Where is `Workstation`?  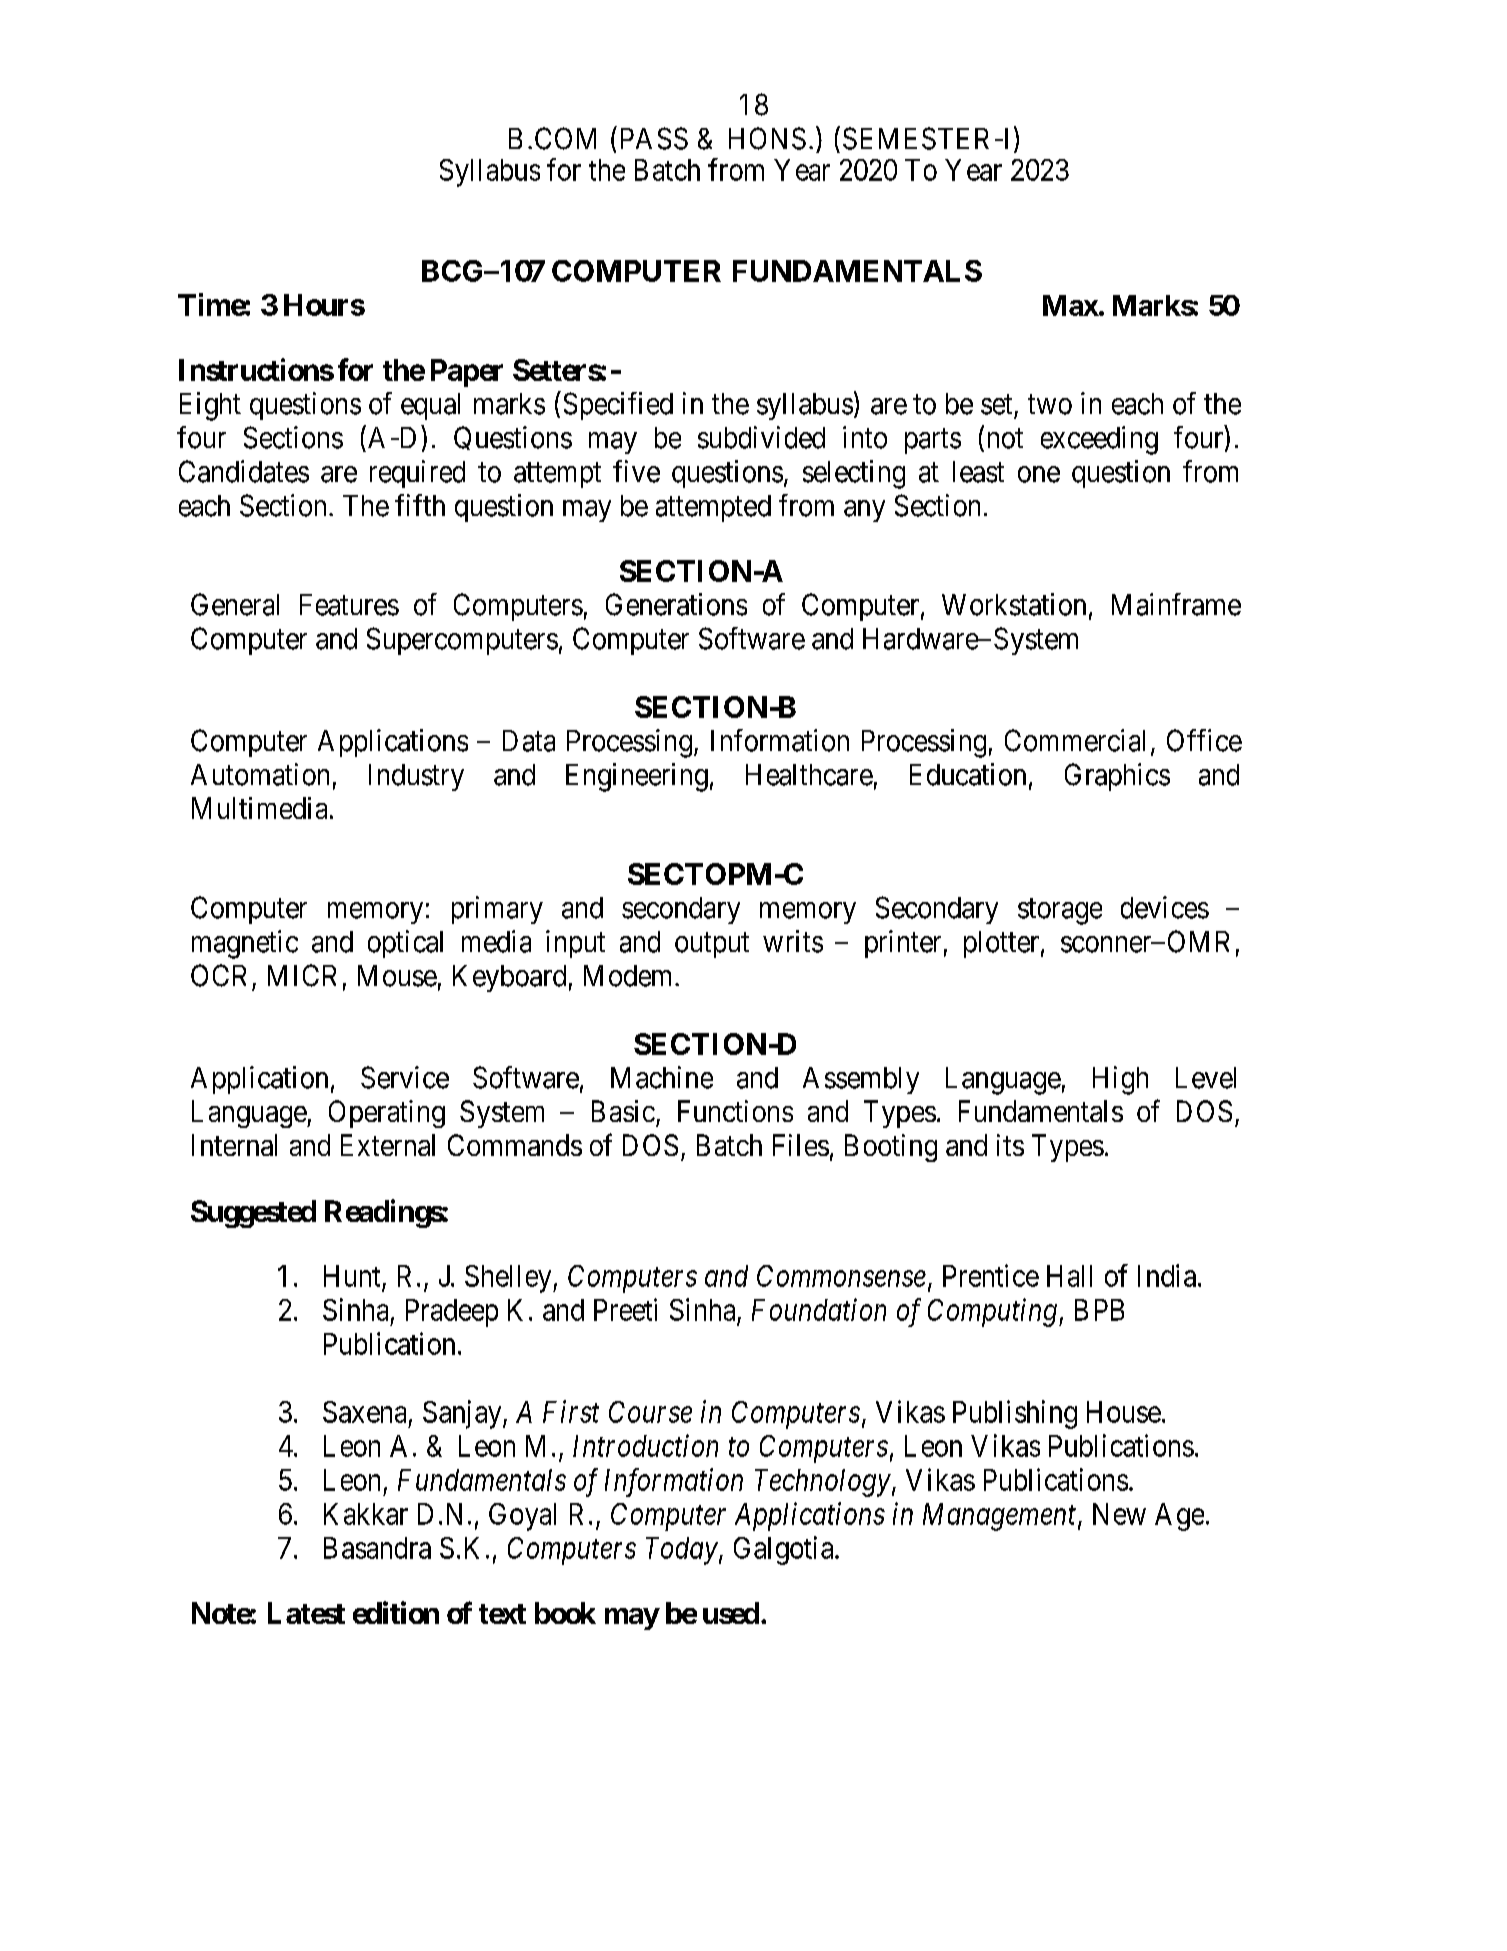
Workstation is located at coordinates (1014, 604).
